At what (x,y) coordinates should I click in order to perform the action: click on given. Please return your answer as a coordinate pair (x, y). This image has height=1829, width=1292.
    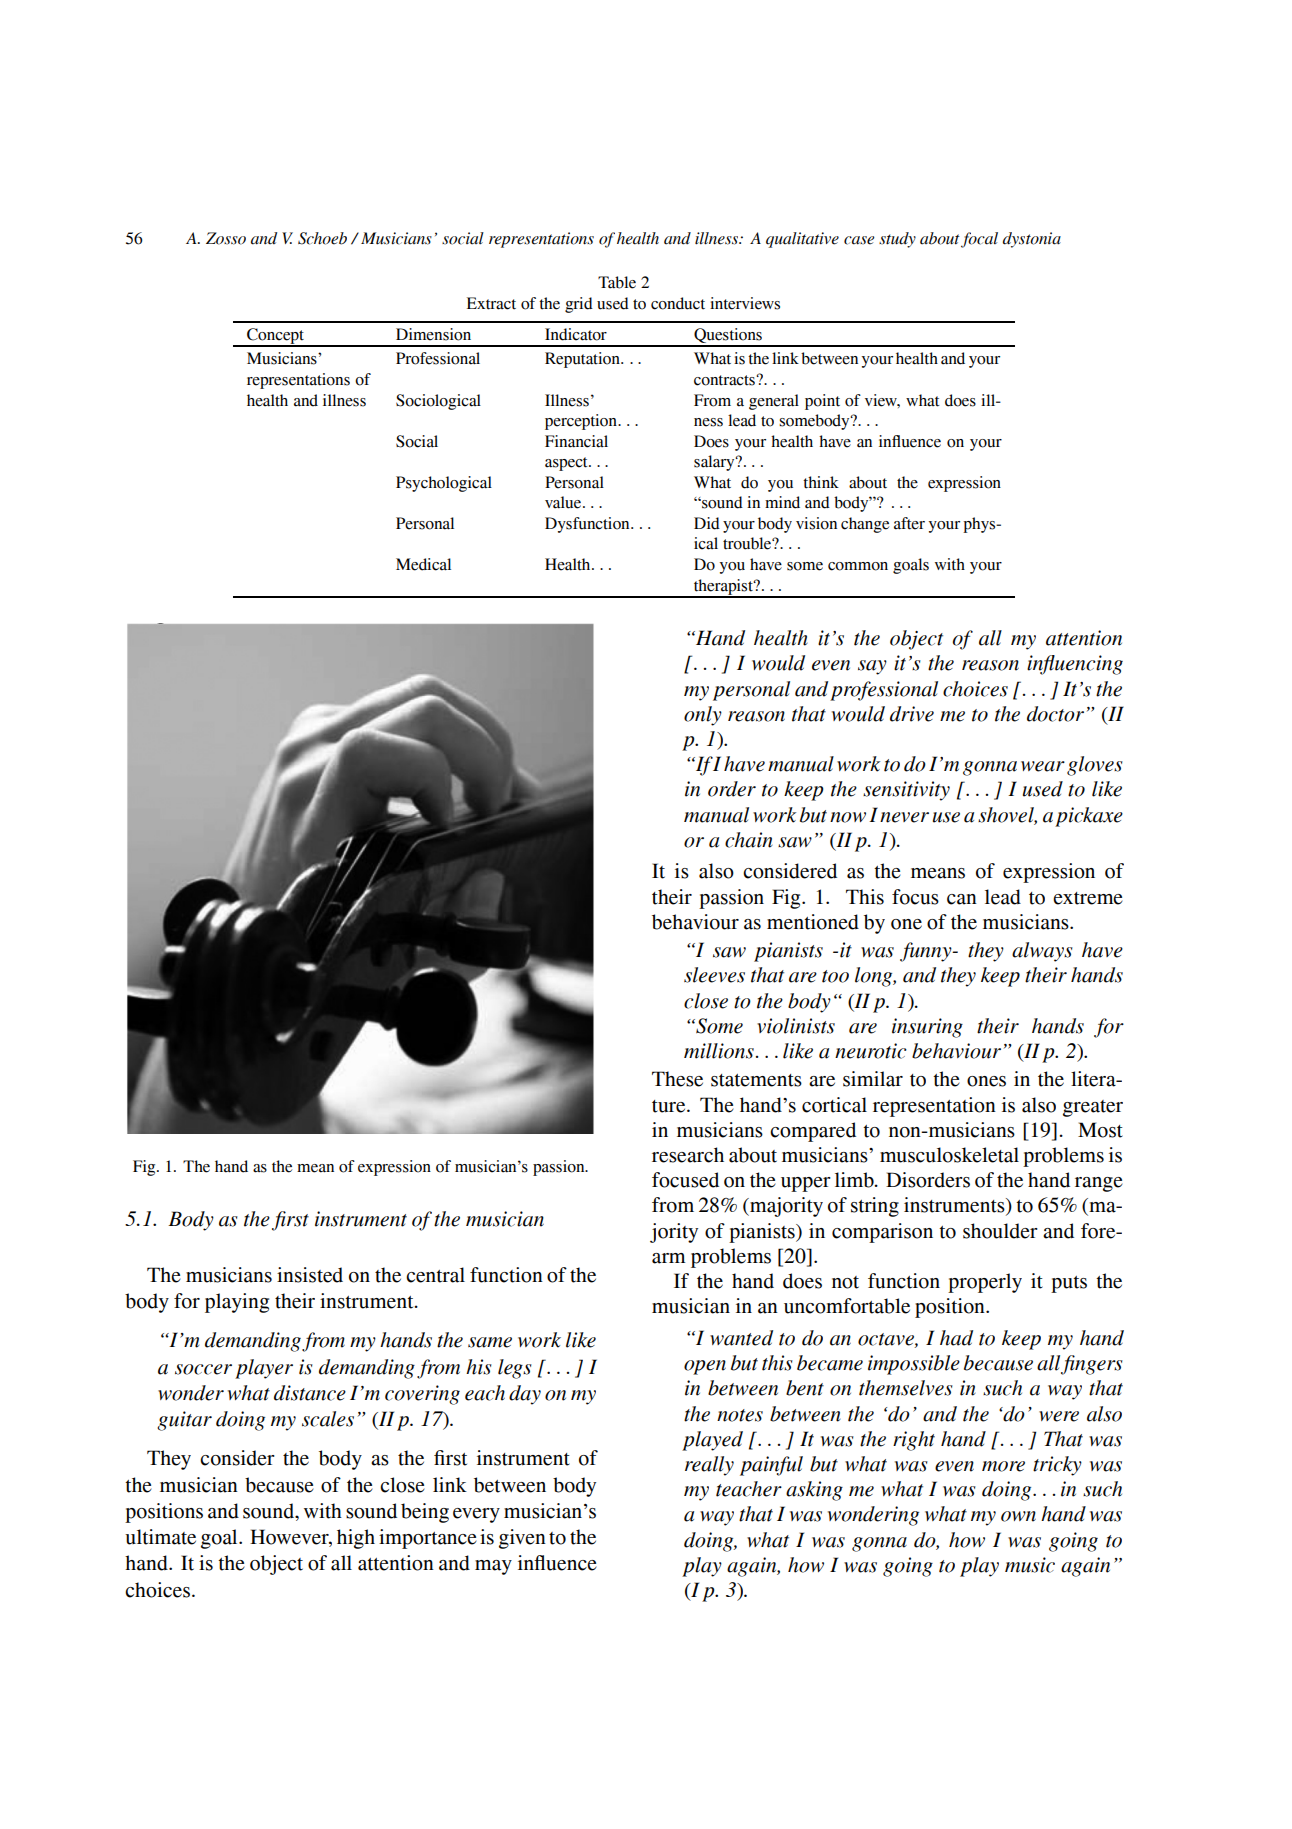
    Looking at the image, I should click on (522, 1539).
